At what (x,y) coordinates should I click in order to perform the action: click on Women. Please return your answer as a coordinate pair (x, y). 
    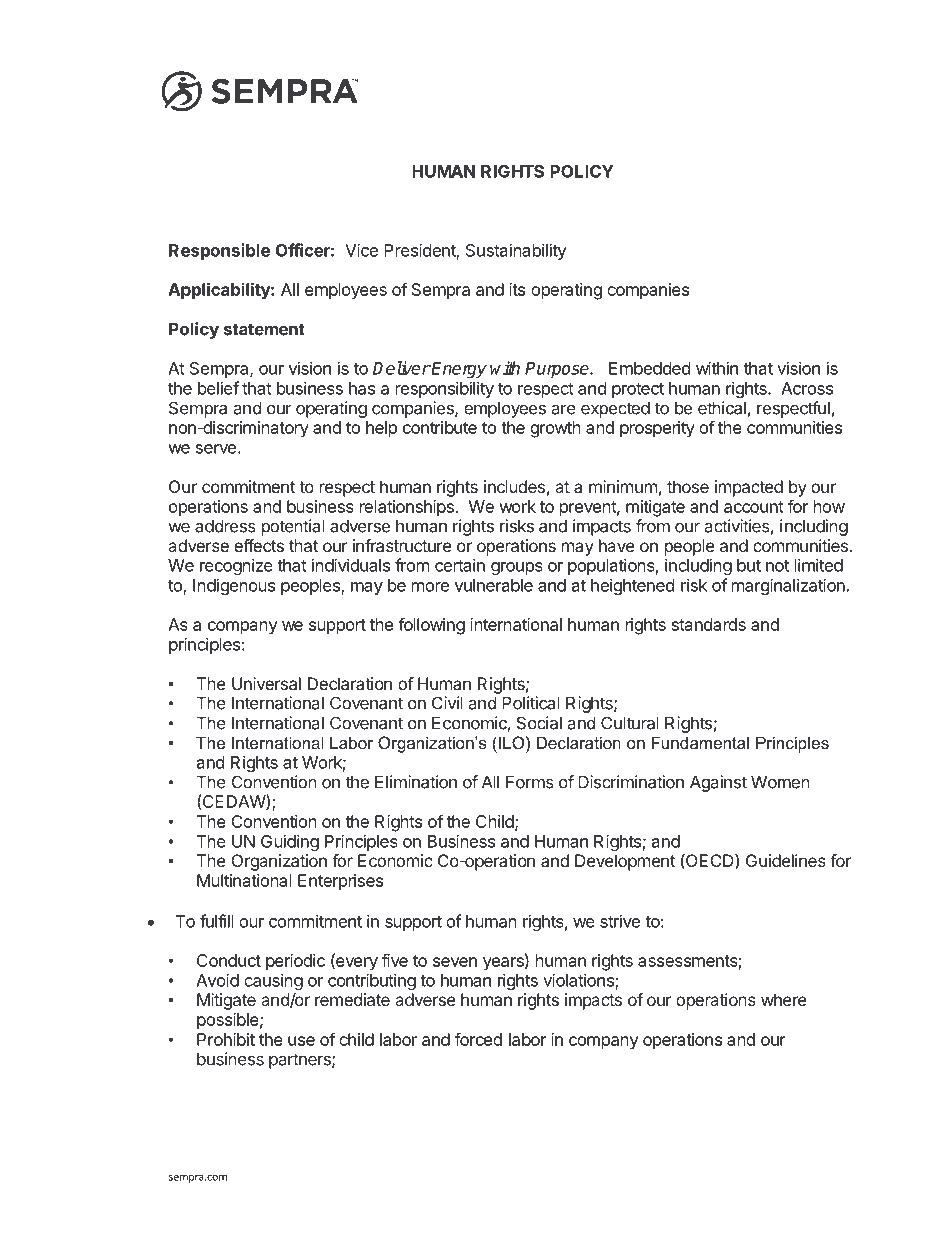
    Looking at the image, I should click on (780, 782).
